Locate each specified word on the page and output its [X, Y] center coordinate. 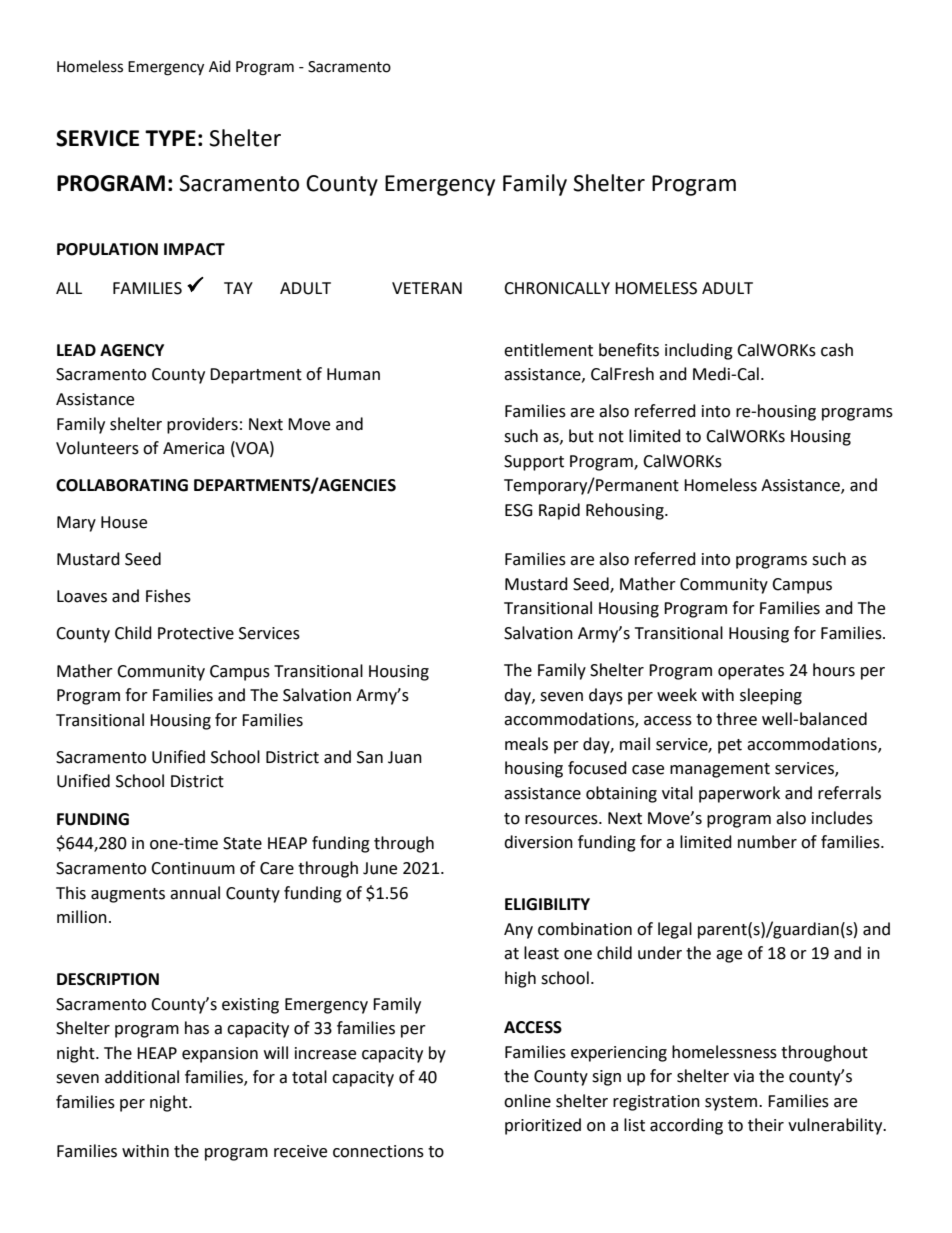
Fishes [168, 596]
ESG [519, 510]
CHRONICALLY [557, 288]
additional [142, 1077]
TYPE [170, 138]
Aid [220, 66]
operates [751, 672]
